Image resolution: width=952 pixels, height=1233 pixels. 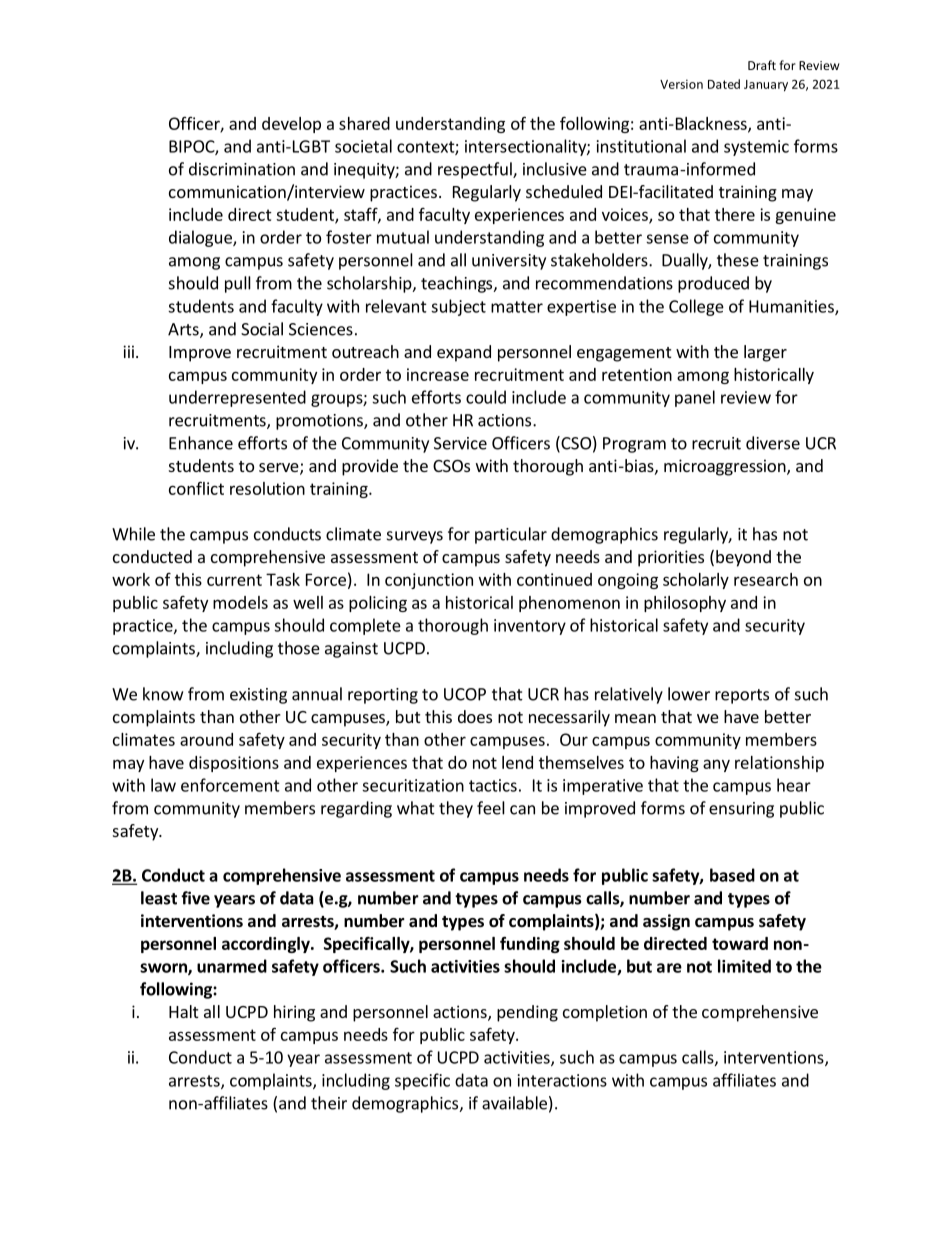 I want to click on respectful, so click(x=476, y=170).
